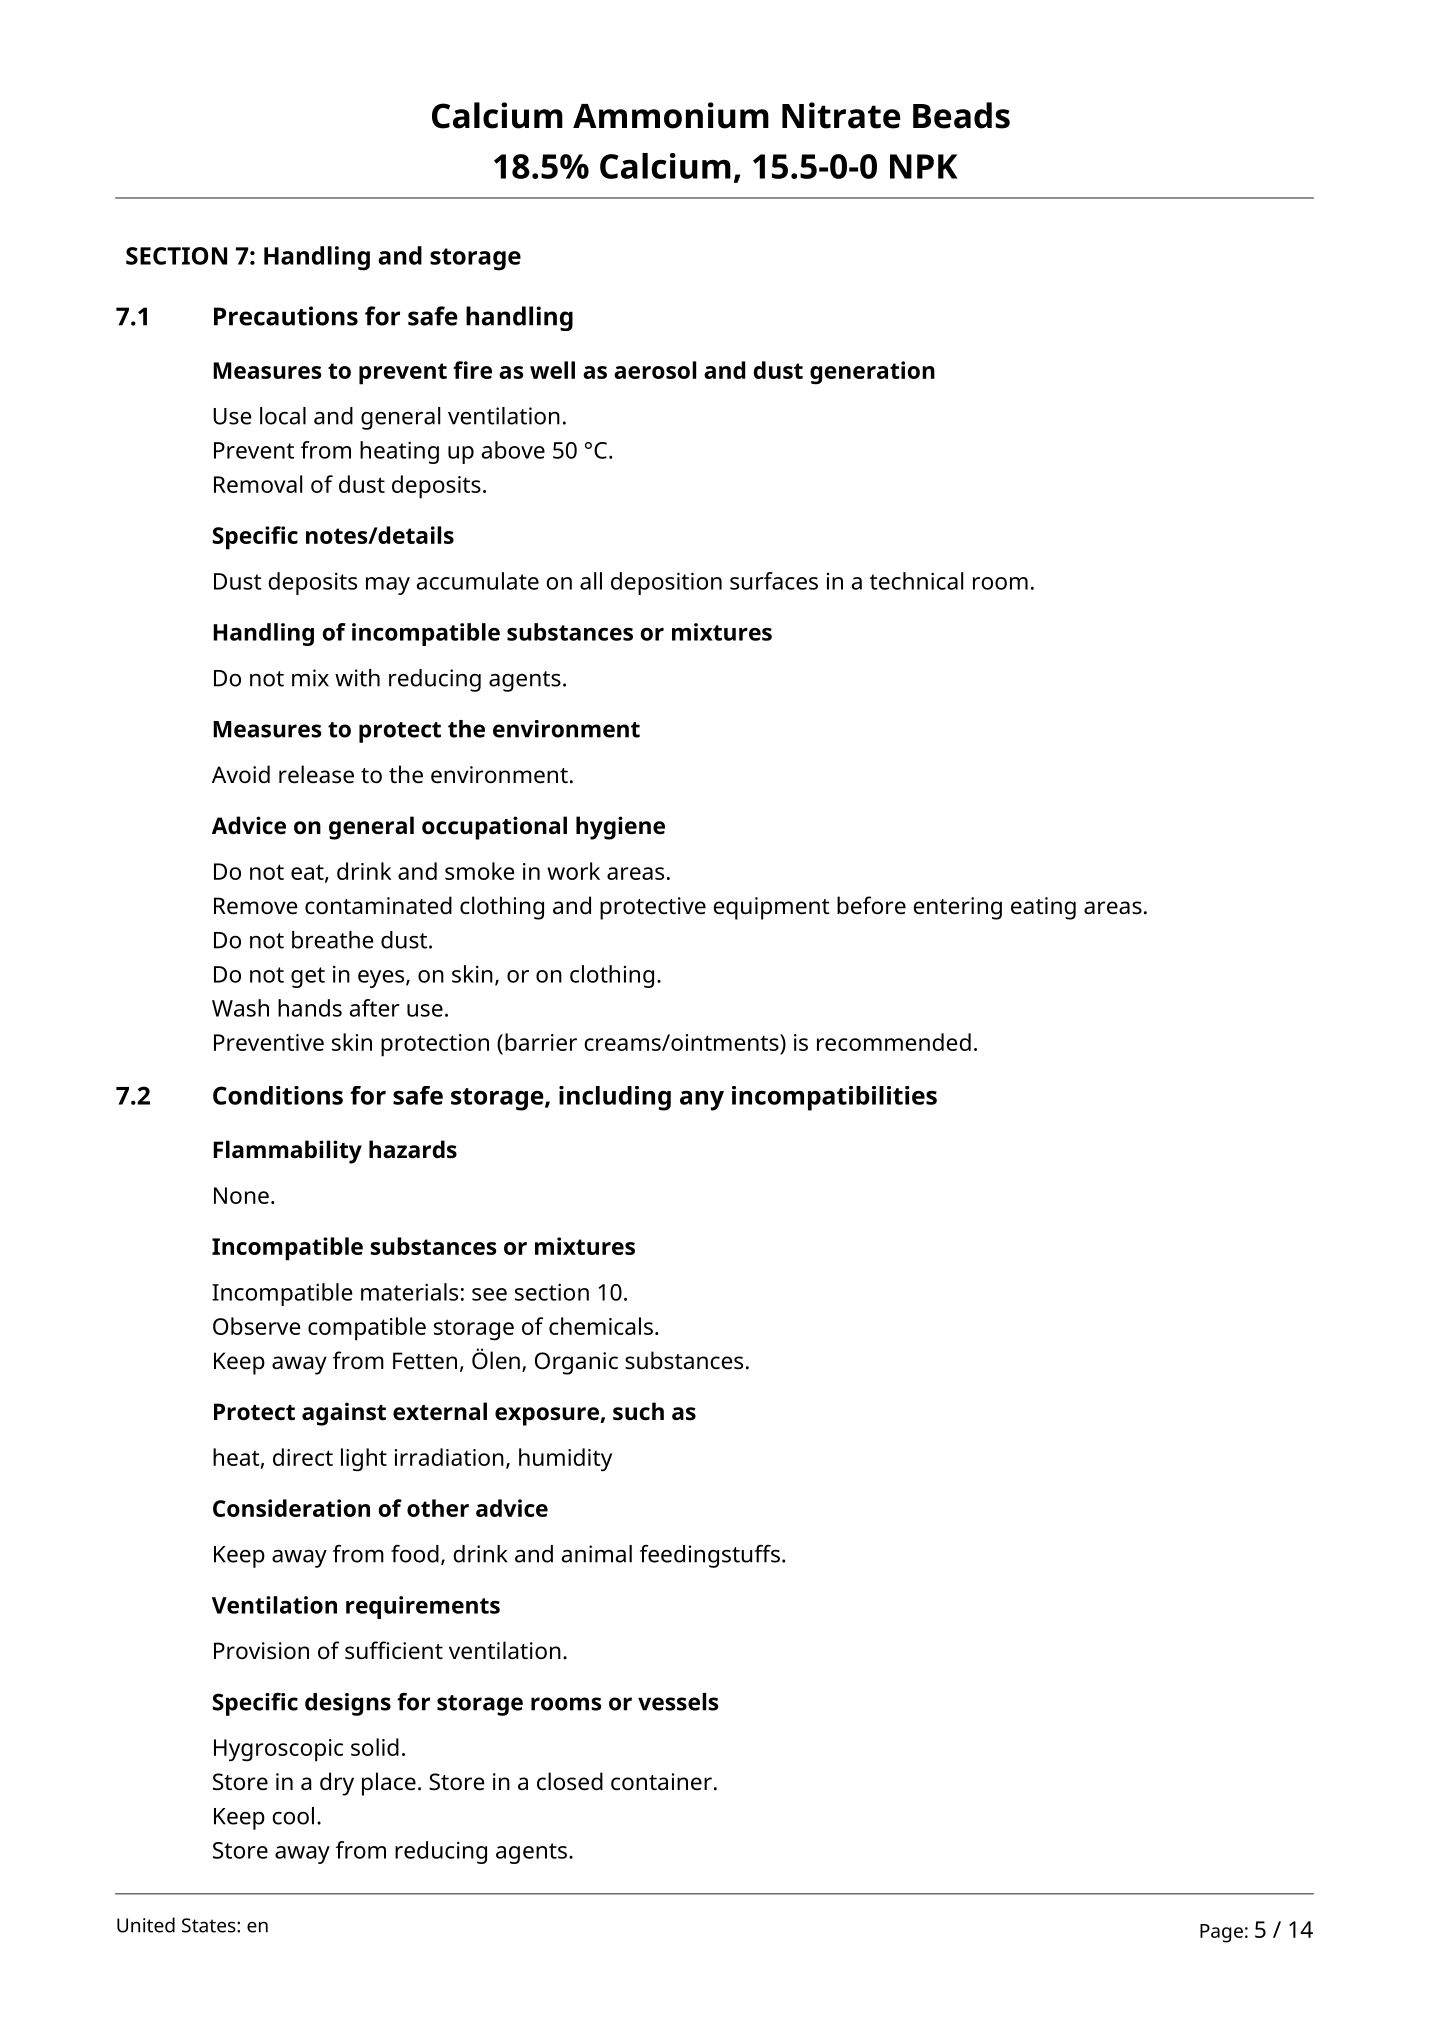 This screenshot has height=2022, width=1429. Describe the element at coordinates (961, 115) in the screenshot. I see `Beads` at that location.
